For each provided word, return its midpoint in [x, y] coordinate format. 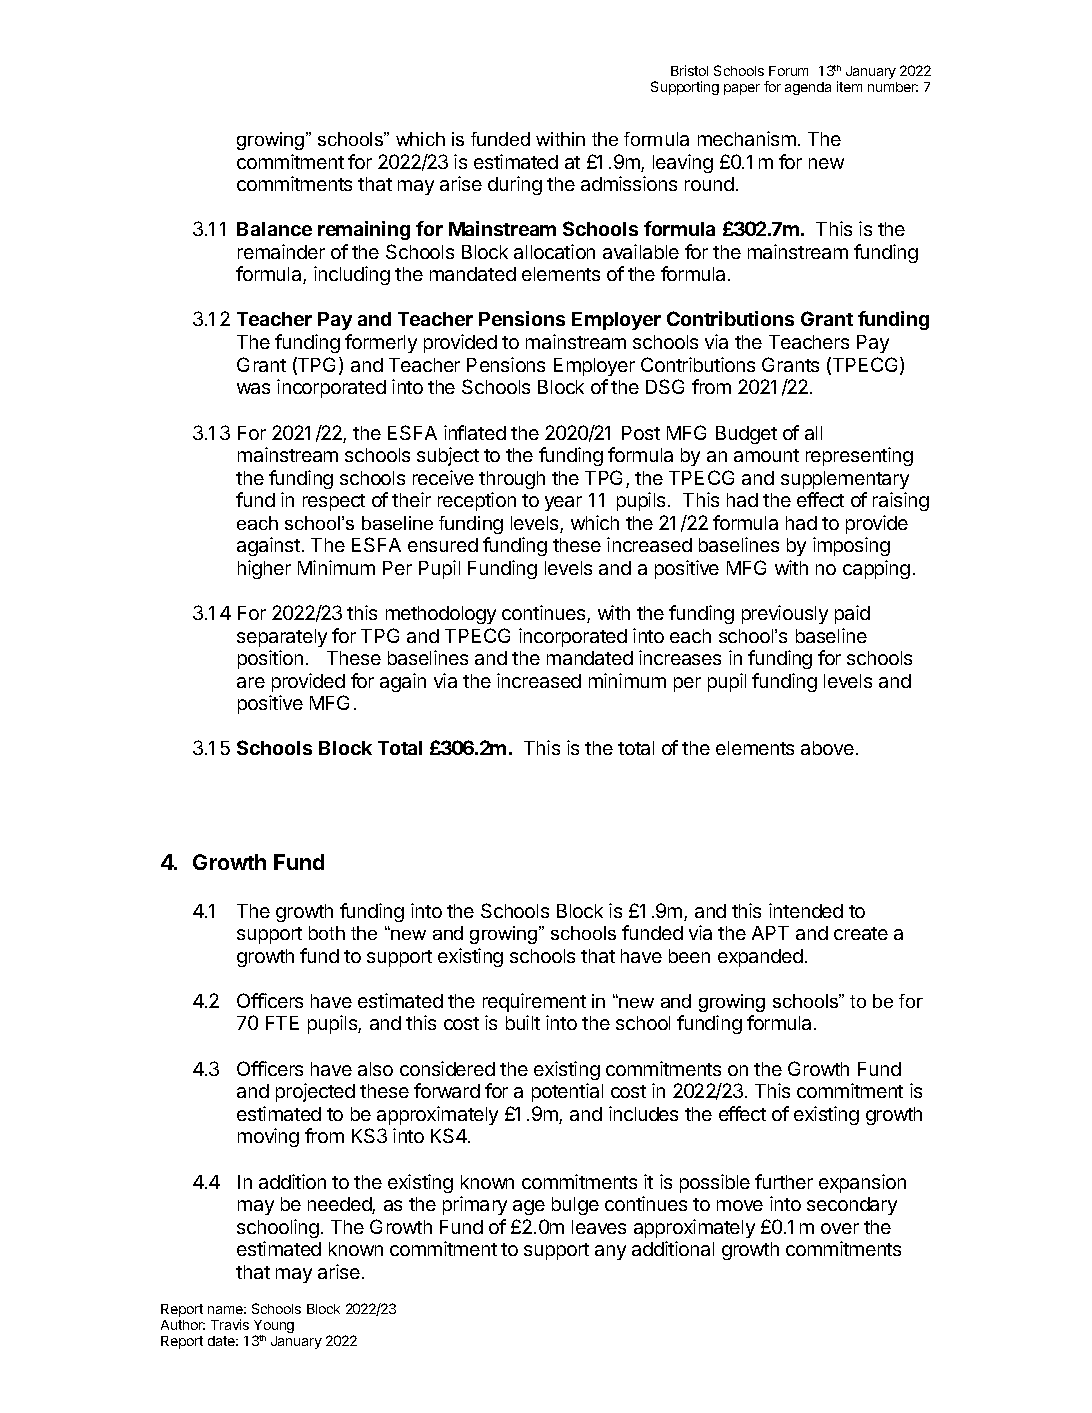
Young [274, 1328]
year [563, 503]
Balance [274, 229]
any [610, 1252]
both [327, 933]
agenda [808, 88]
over [840, 1228]
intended [806, 910]
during [515, 185]
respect [334, 502]
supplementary [845, 480]
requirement [534, 1002]
